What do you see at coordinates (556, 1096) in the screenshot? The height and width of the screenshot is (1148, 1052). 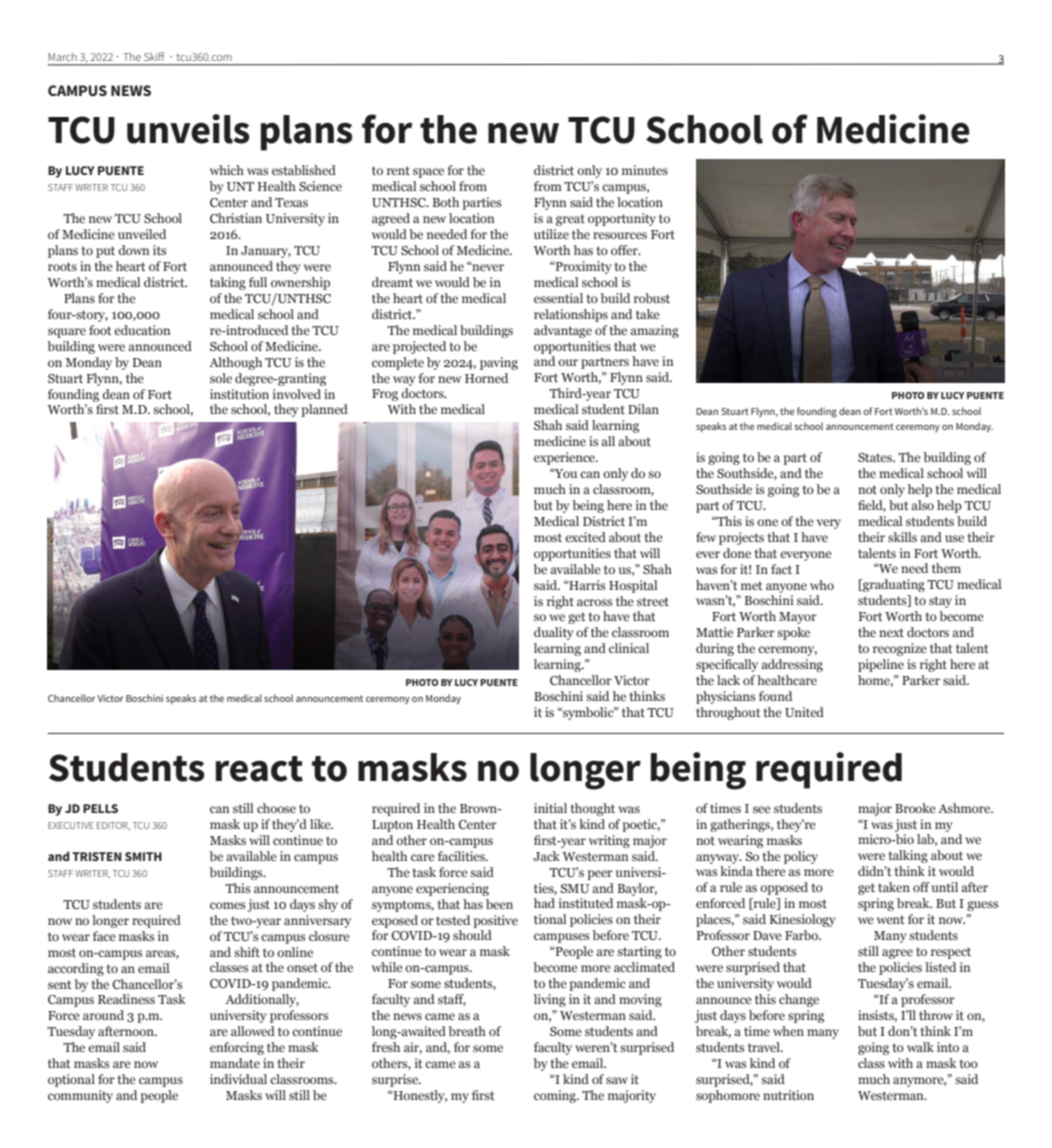 I see `coming` at bounding box center [556, 1096].
